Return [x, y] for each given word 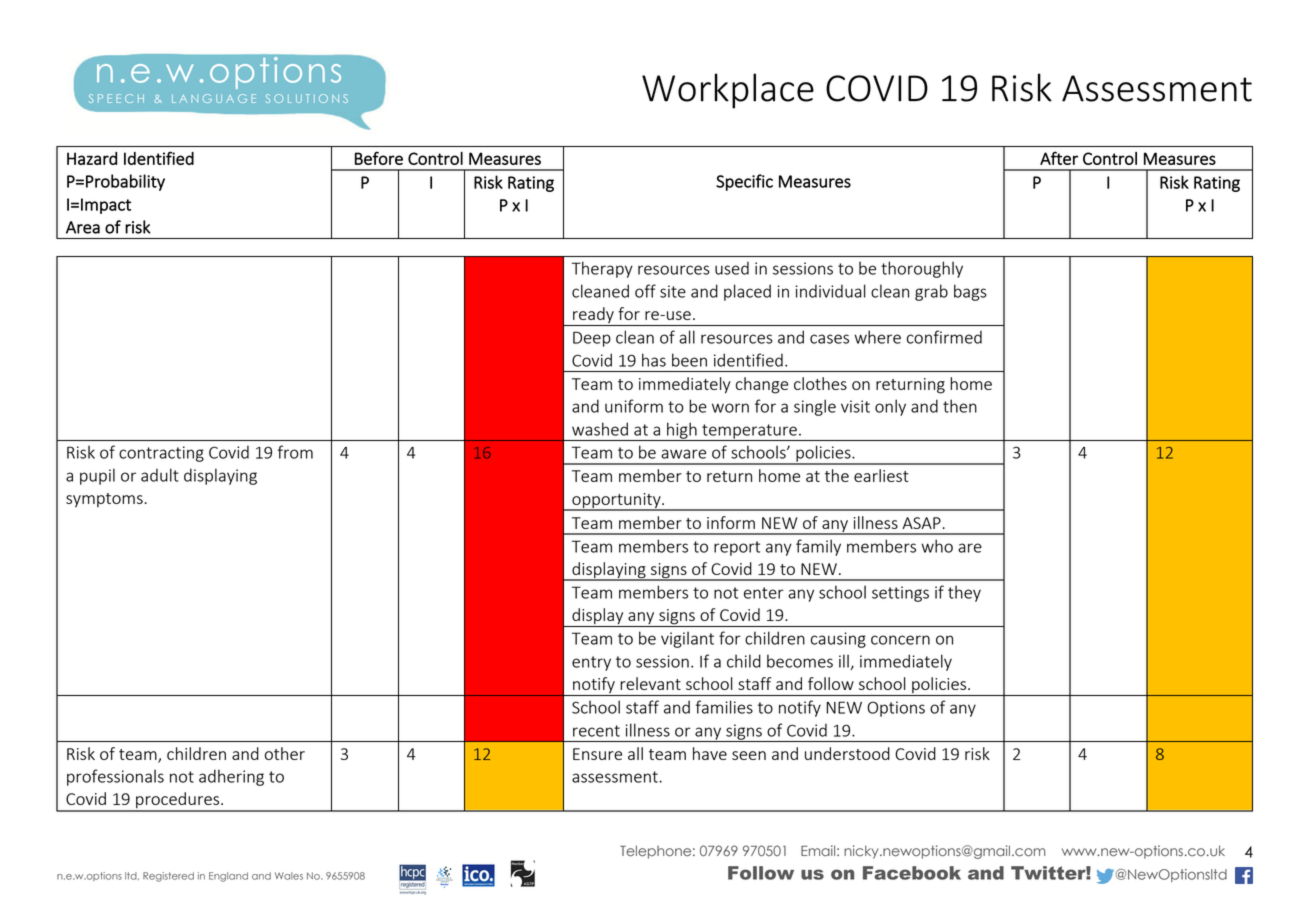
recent [596, 731]
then [960, 406]
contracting [161, 454]
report [737, 548]
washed [600, 429]
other [285, 753]
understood [847, 753]
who [937, 546]
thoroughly [922, 269]
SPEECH [116, 98]
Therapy [602, 269]
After [1059, 158]
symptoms [104, 500]
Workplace [728, 91]
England [228, 877]
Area [83, 227]
